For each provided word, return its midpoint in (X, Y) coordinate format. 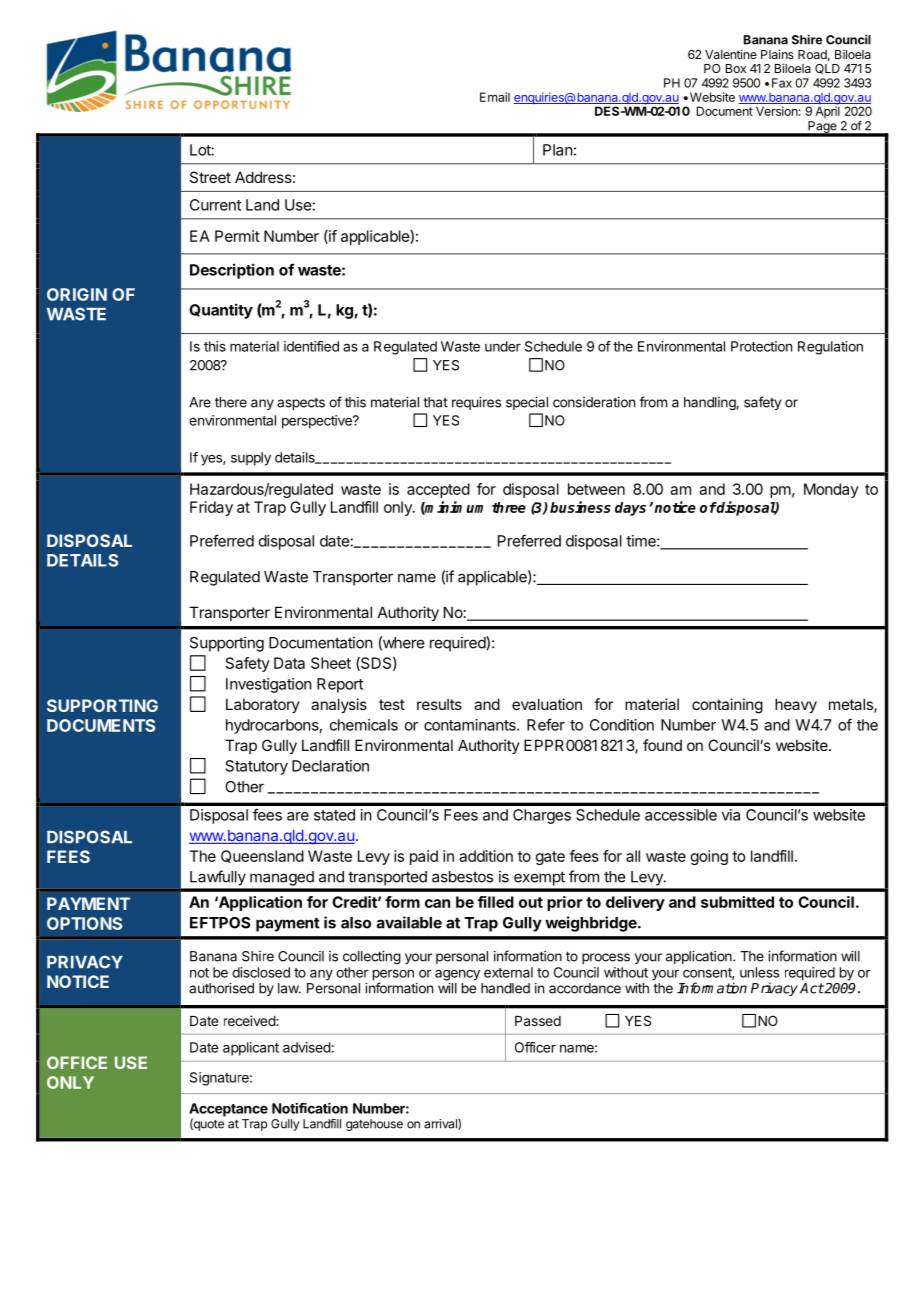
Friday (211, 508)
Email (495, 97)
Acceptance (228, 1111)
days (630, 509)
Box (736, 68)
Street (210, 177)
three (509, 507)
